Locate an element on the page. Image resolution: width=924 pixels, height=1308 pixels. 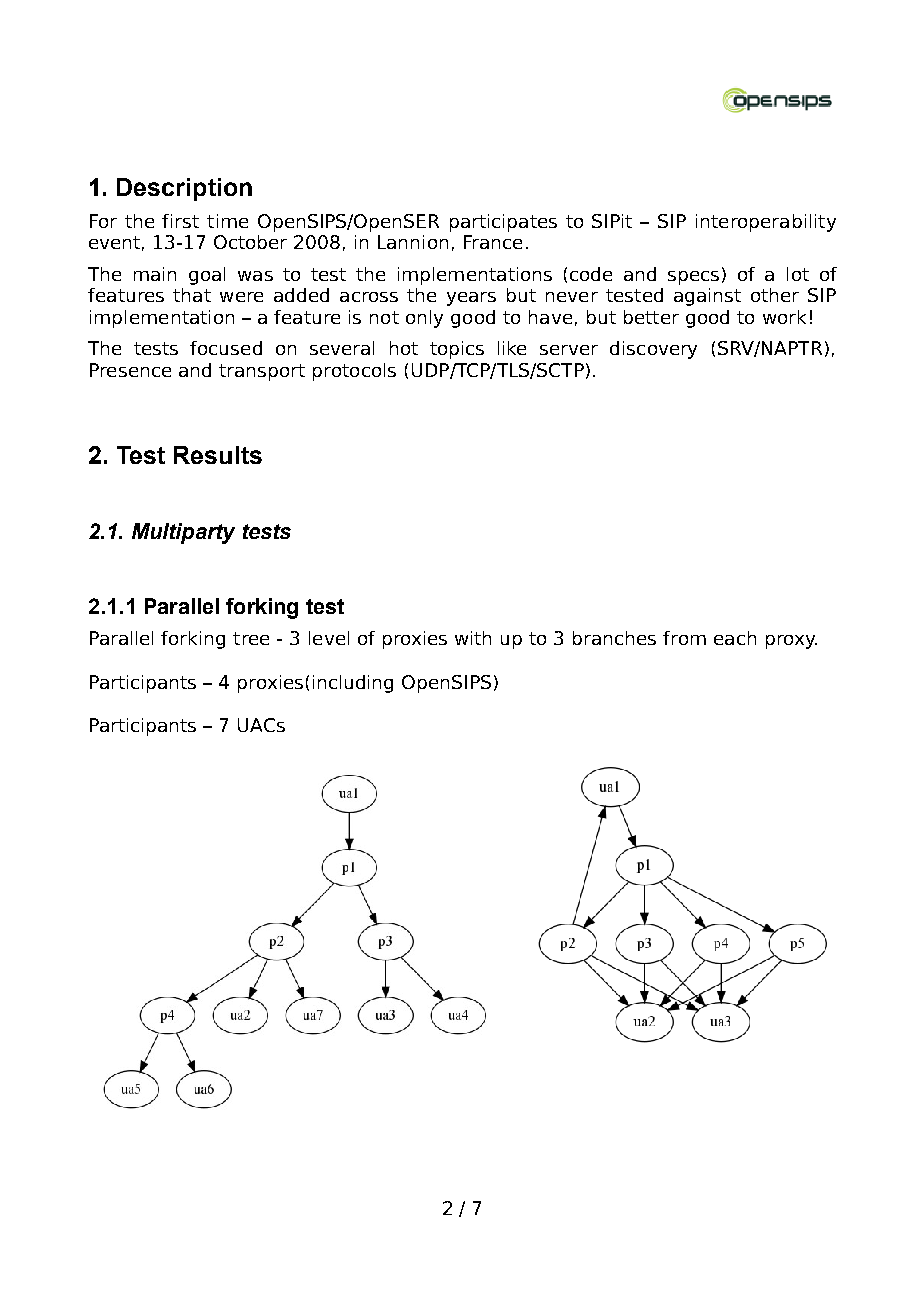
tree is located at coordinates (251, 638).
